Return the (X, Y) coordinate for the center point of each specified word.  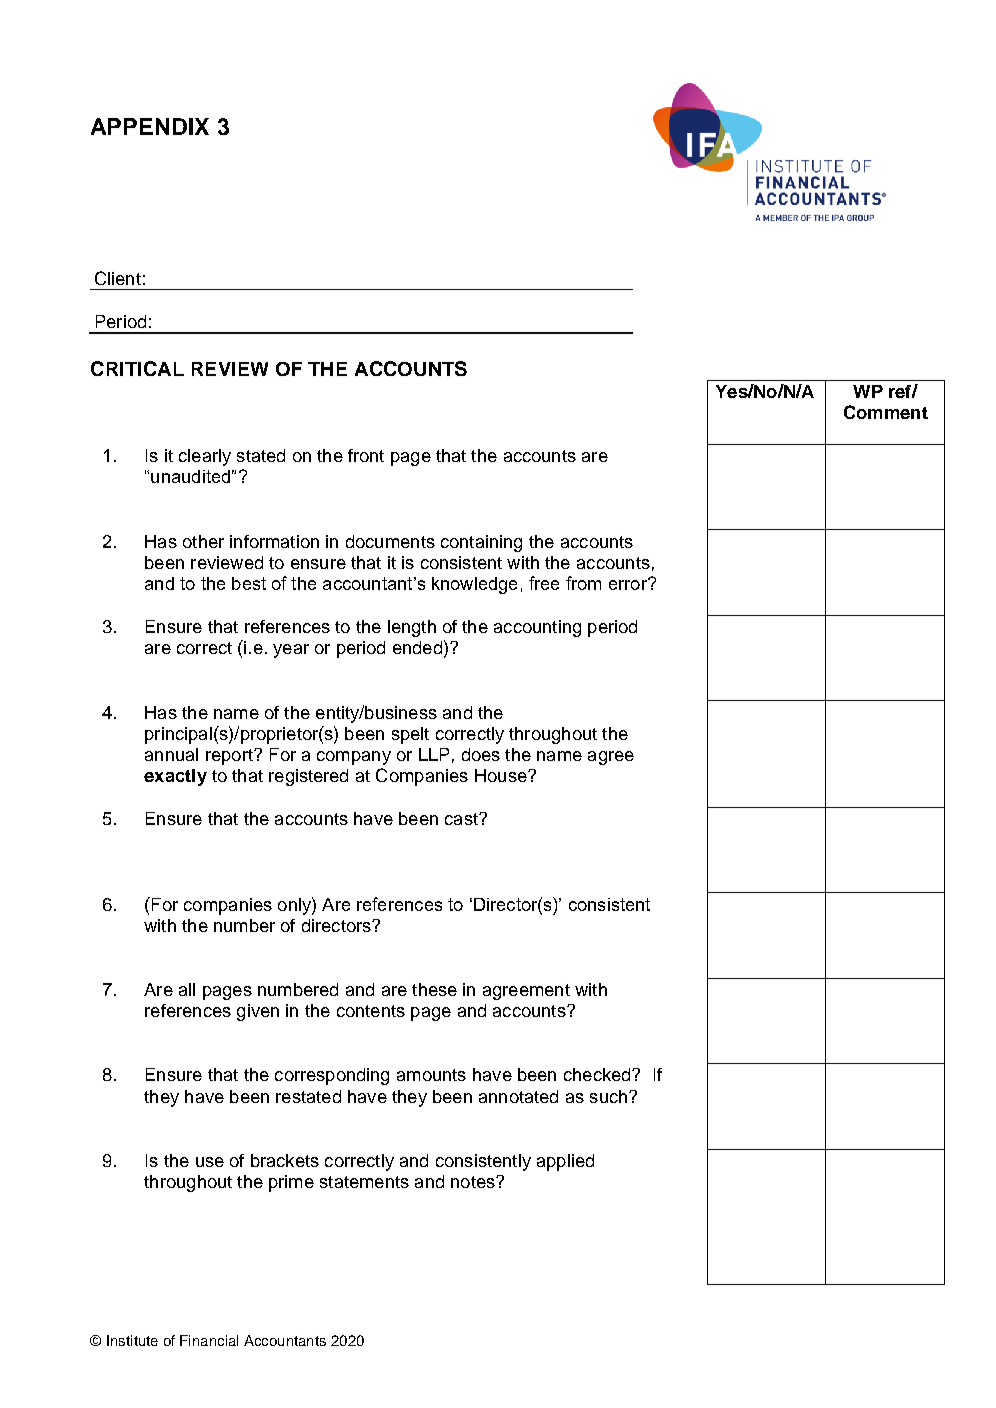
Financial (209, 1340)
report (230, 757)
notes (474, 1182)
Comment (886, 412)
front (366, 455)
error (629, 584)
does (481, 754)
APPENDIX (150, 126)
